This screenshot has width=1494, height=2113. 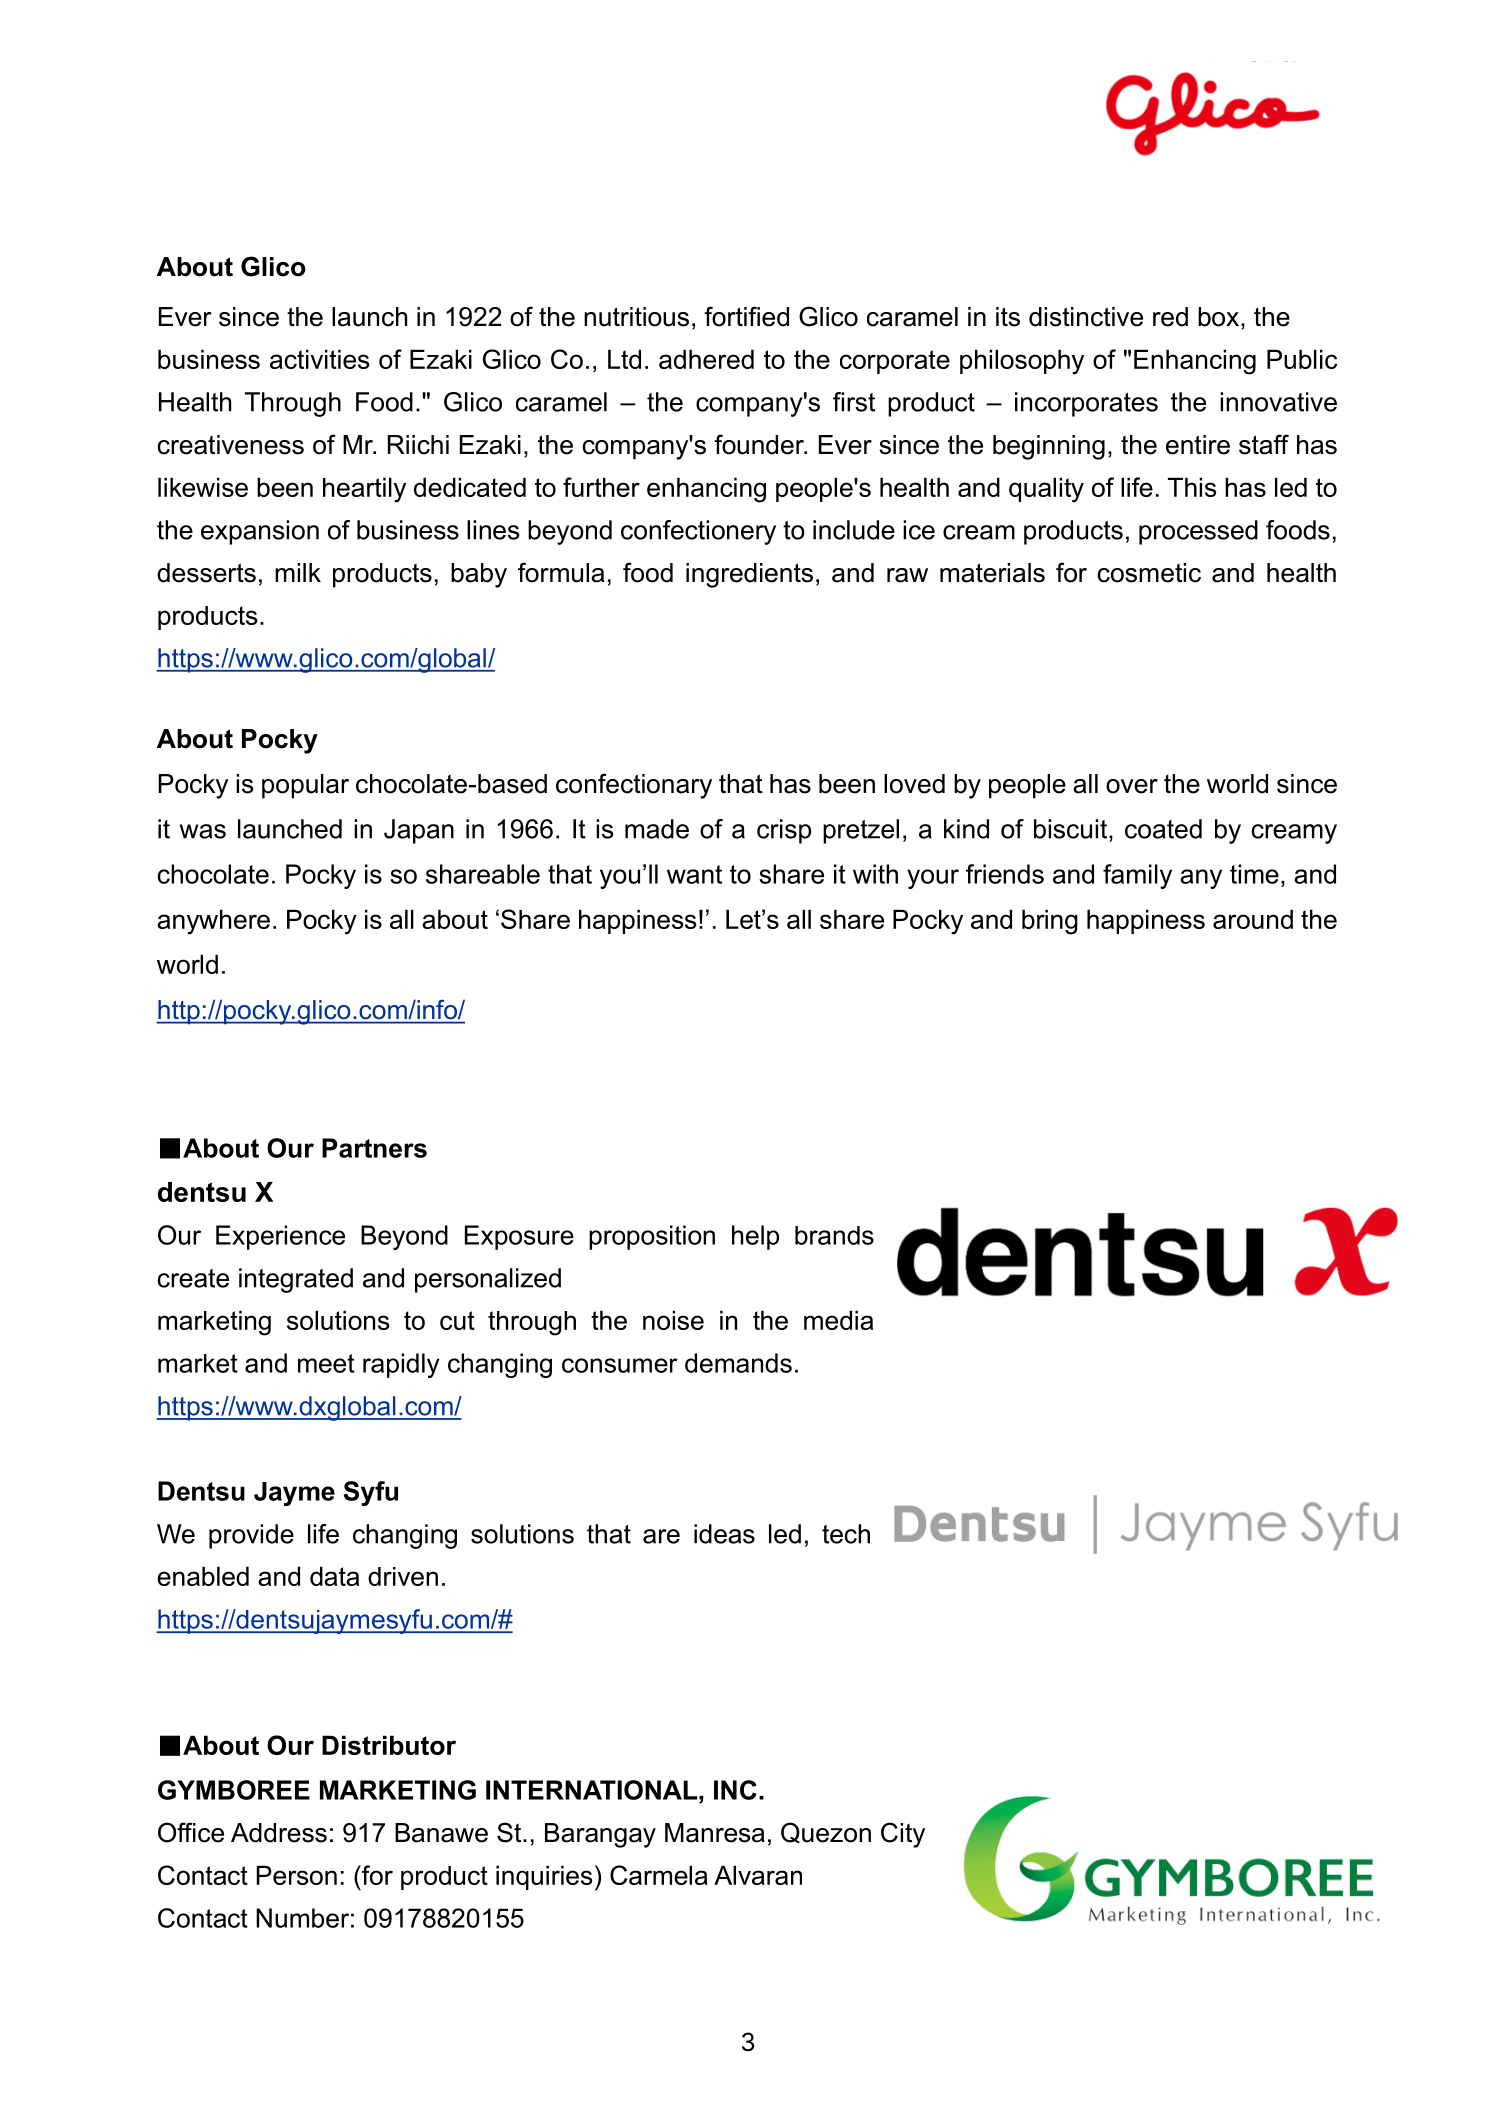 What do you see at coordinates (838, 1320) in the screenshot?
I see `media` at bounding box center [838, 1320].
